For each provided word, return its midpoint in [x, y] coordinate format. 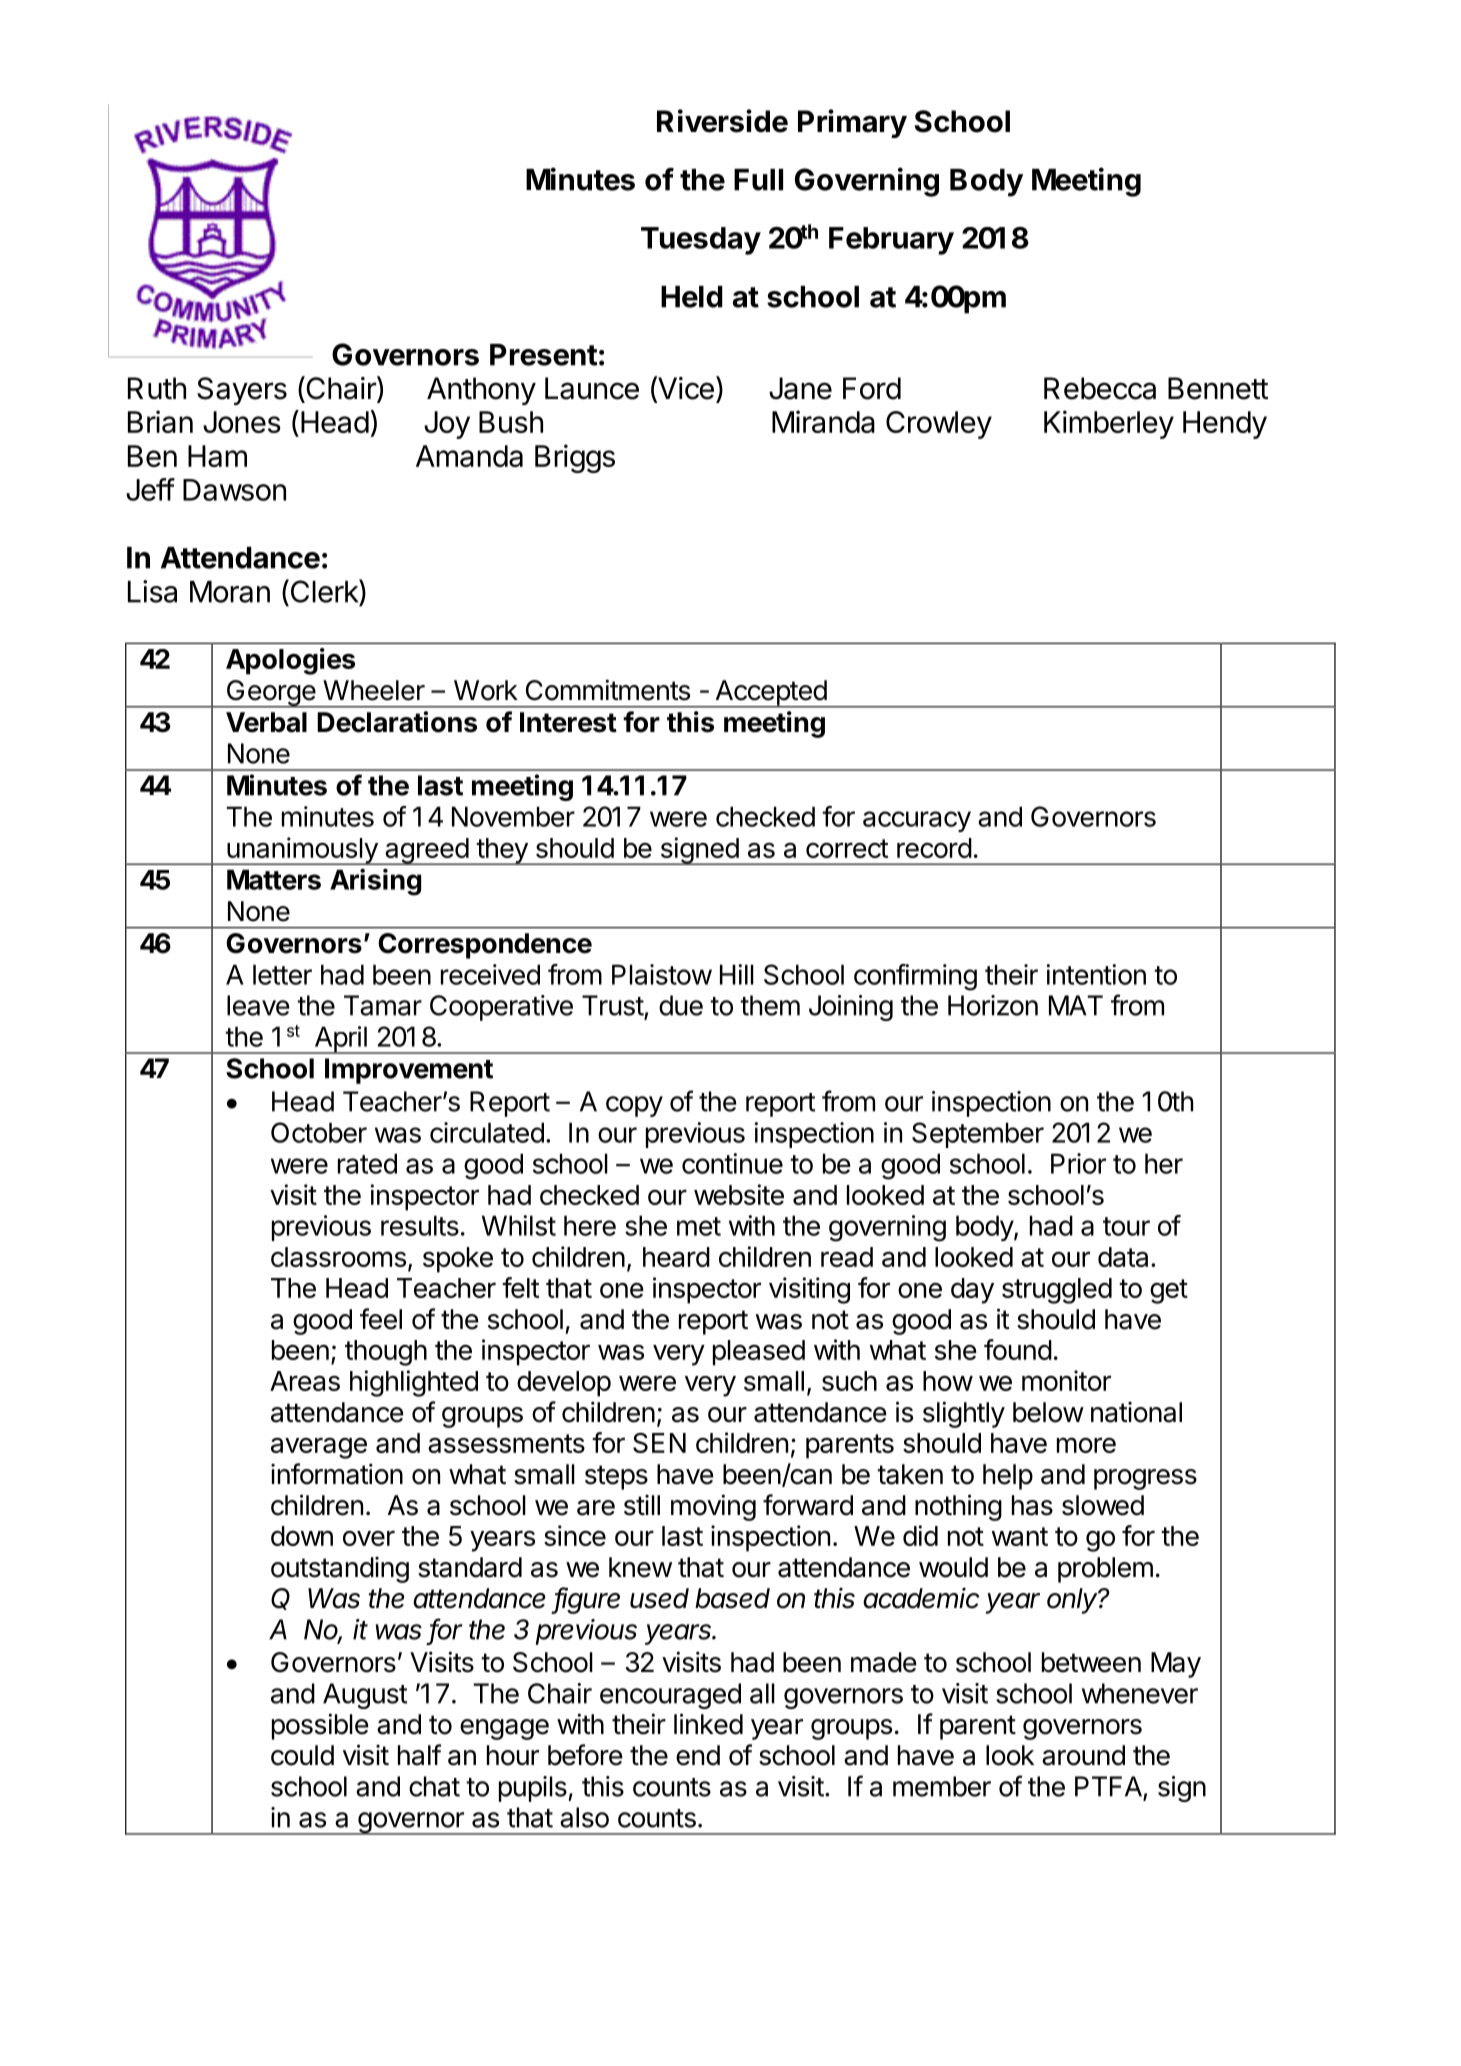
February [891, 241]
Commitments [608, 690]
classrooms [338, 1257]
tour [1126, 1226]
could [302, 1755]
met [699, 1226]
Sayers [242, 391]
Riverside [722, 121]
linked [708, 1724]
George [270, 694]
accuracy [917, 821]
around [1083, 1755]
